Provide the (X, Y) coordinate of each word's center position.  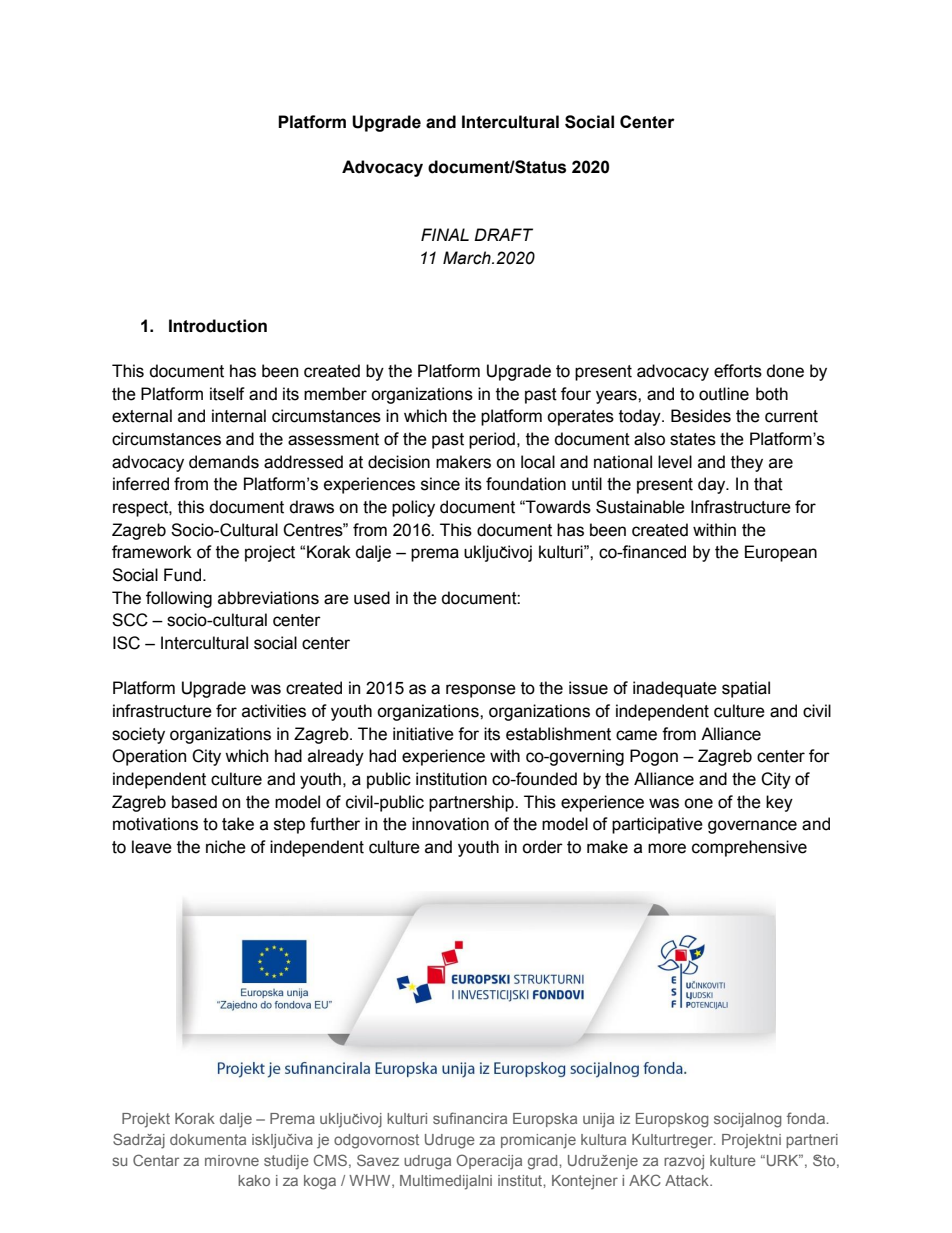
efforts (738, 371)
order (542, 847)
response (481, 691)
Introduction (218, 326)
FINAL (445, 234)
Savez (378, 1160)
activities (274, 711)
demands (224, 462)
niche (226, 847)
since (440, 484)
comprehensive (749, 848)
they (747, 463)
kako (254, 1180)
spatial (746, 689)
